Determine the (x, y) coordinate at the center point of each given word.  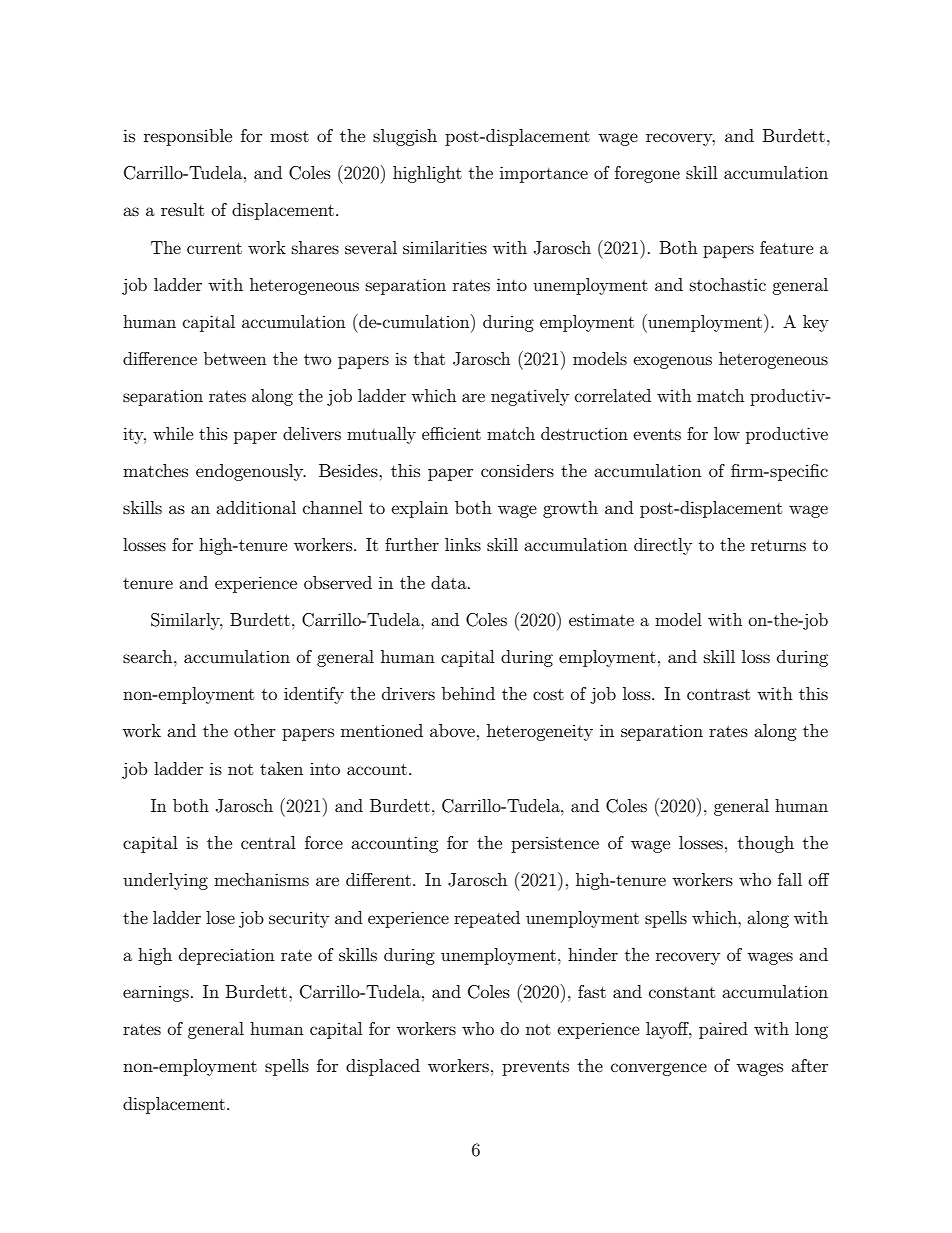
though (766, 844)
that (429, 358)
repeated (487, 919)
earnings (156, 994)
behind (468, 693)
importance (544, 174)
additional (256, 507)
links (463, 544)
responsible (188, 137)
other (255, 730)
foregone (647, 174)
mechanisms (261, 879)
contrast (718, 694)
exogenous (672, 362)
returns (778, 545)
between (235, 358)
